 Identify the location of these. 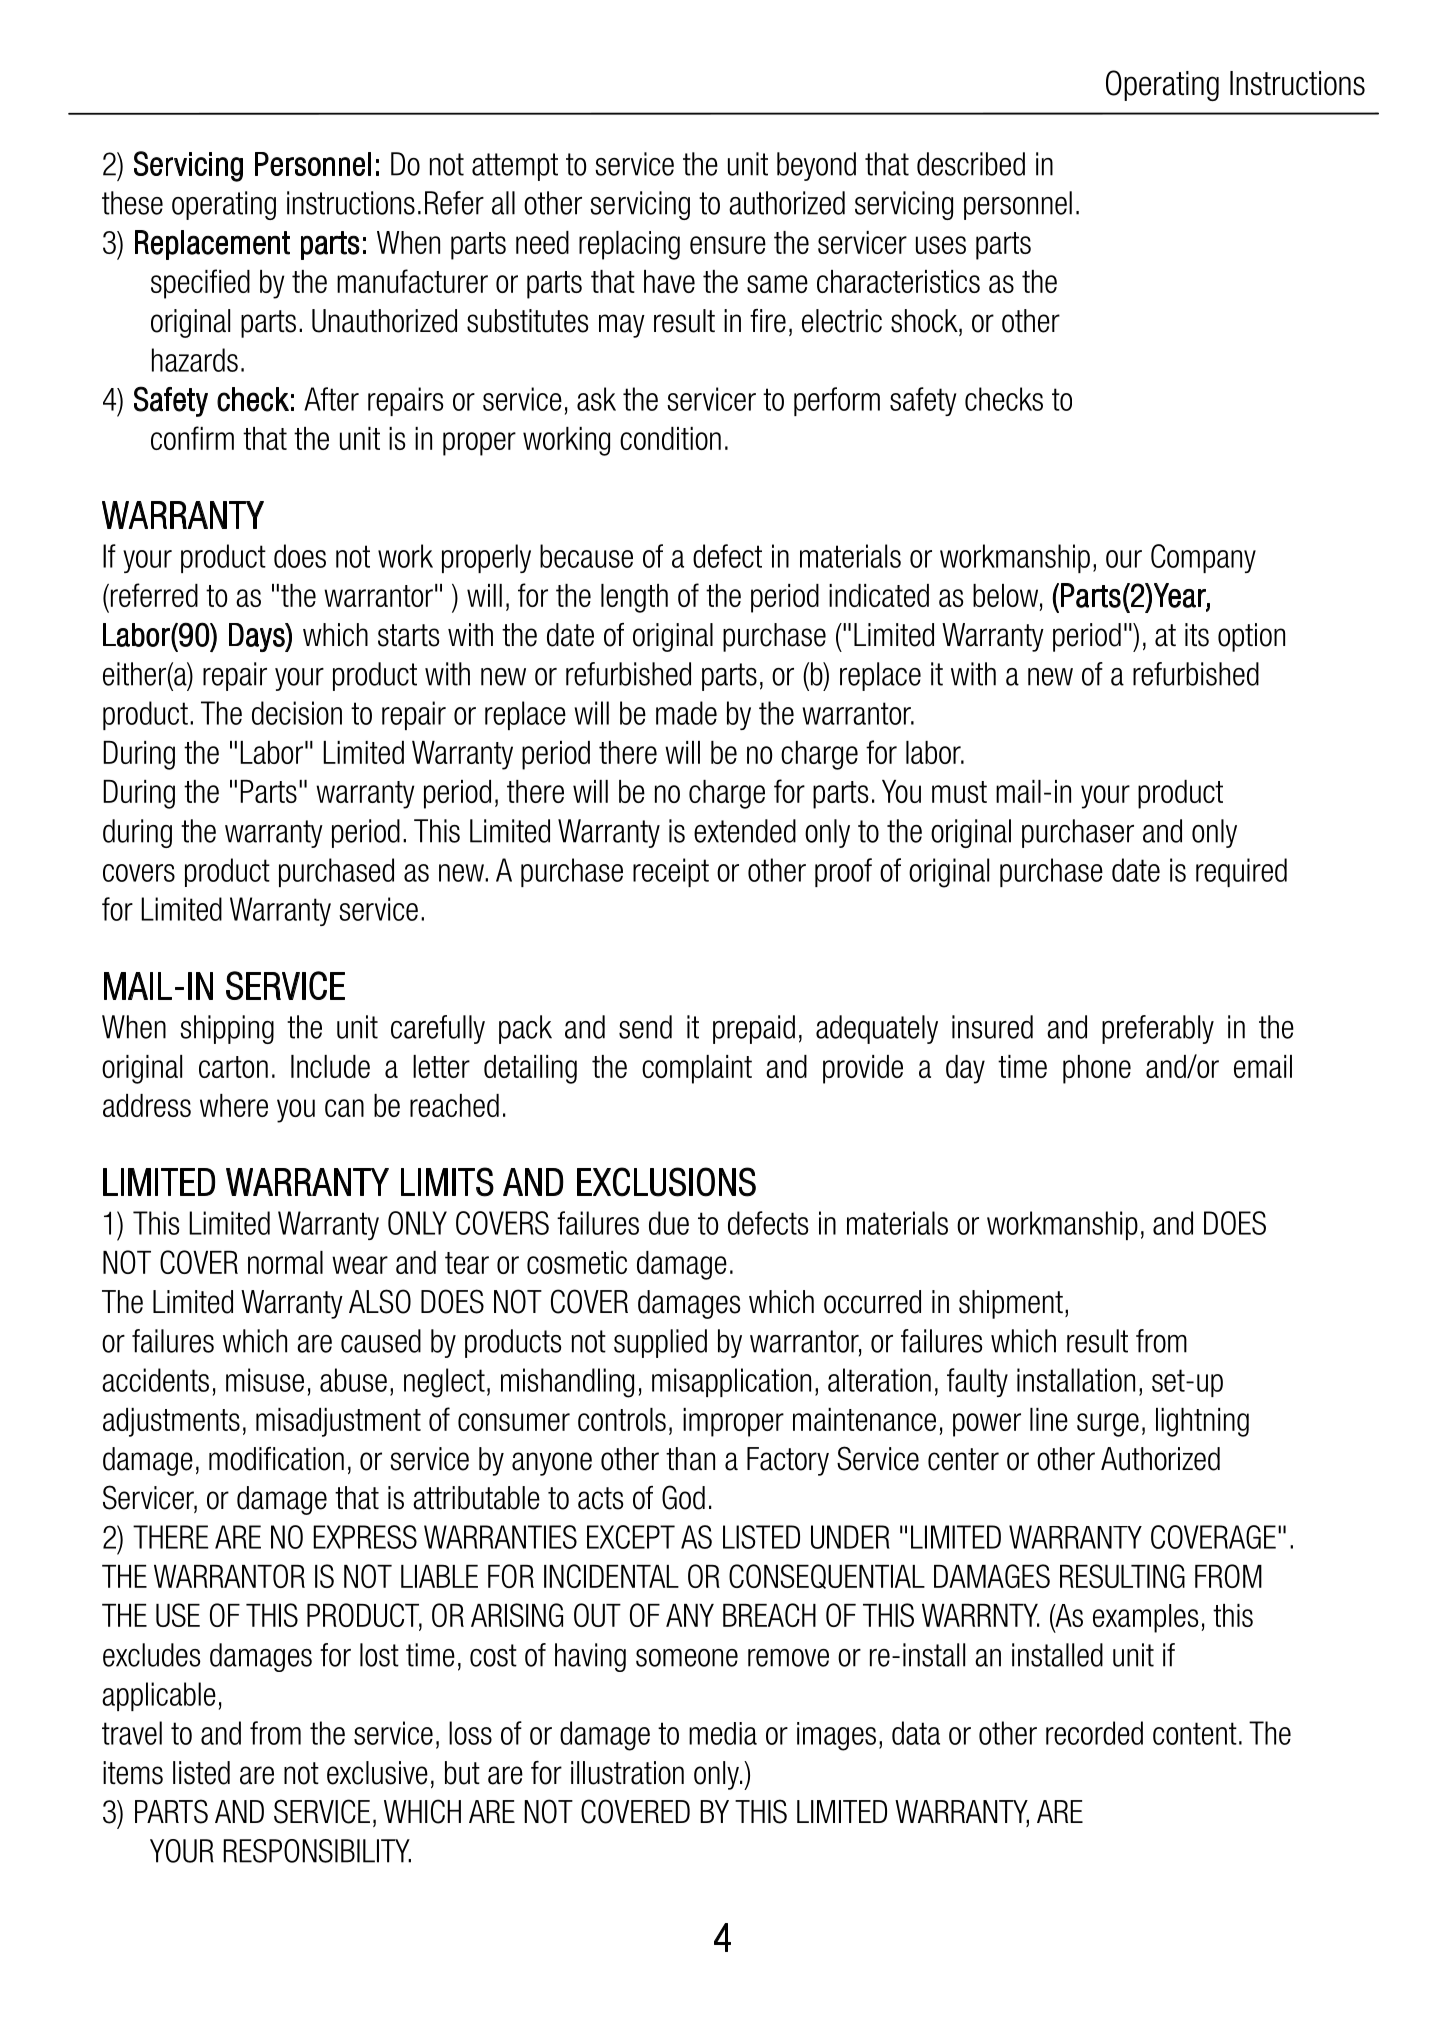
(132, 203).
